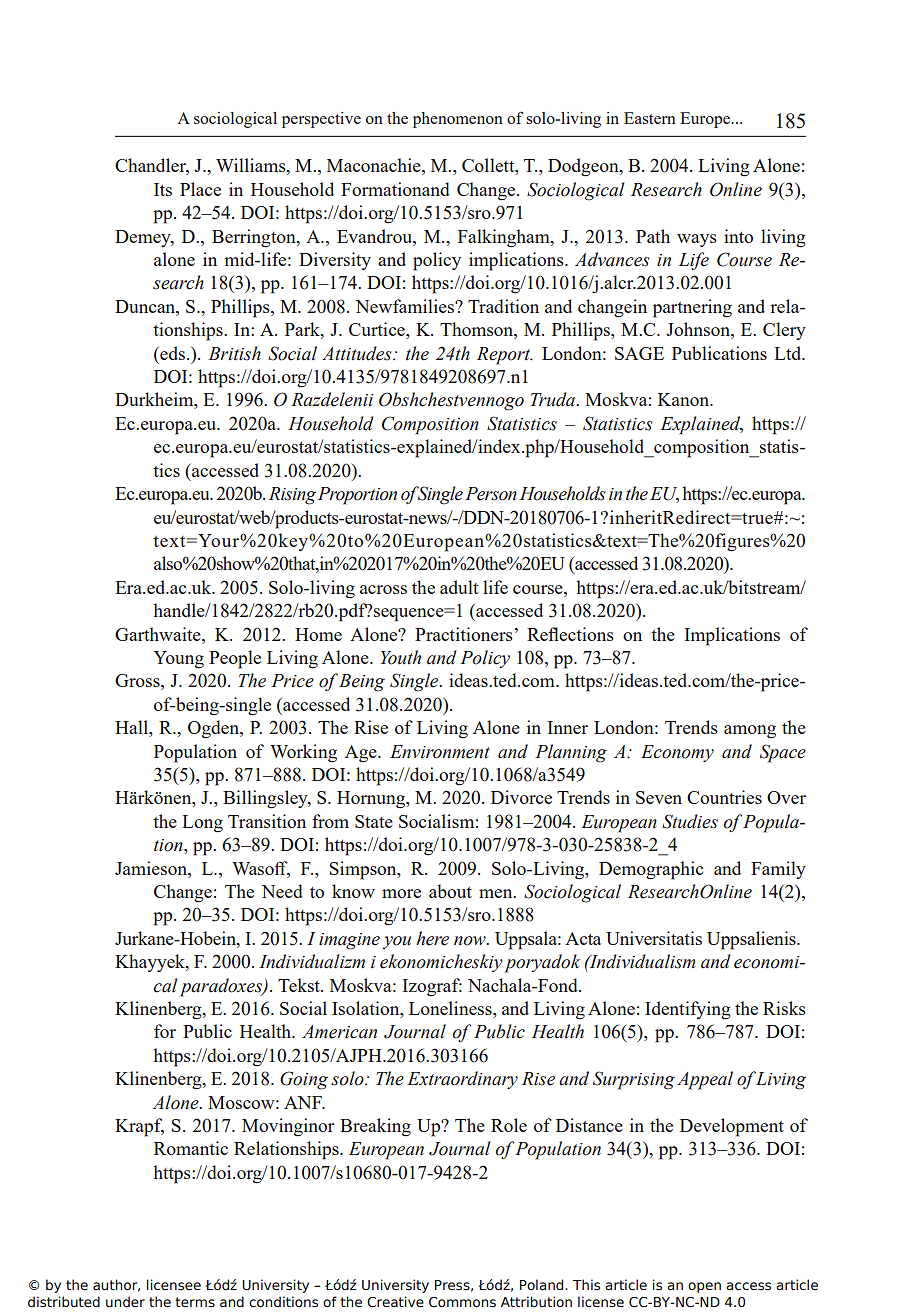 The width and height of the screenshot is (921, 1316). What do you see at coordinates (458, 120) in the screenshot?
I see `phenomenon` at bounding box center [458, 120].
